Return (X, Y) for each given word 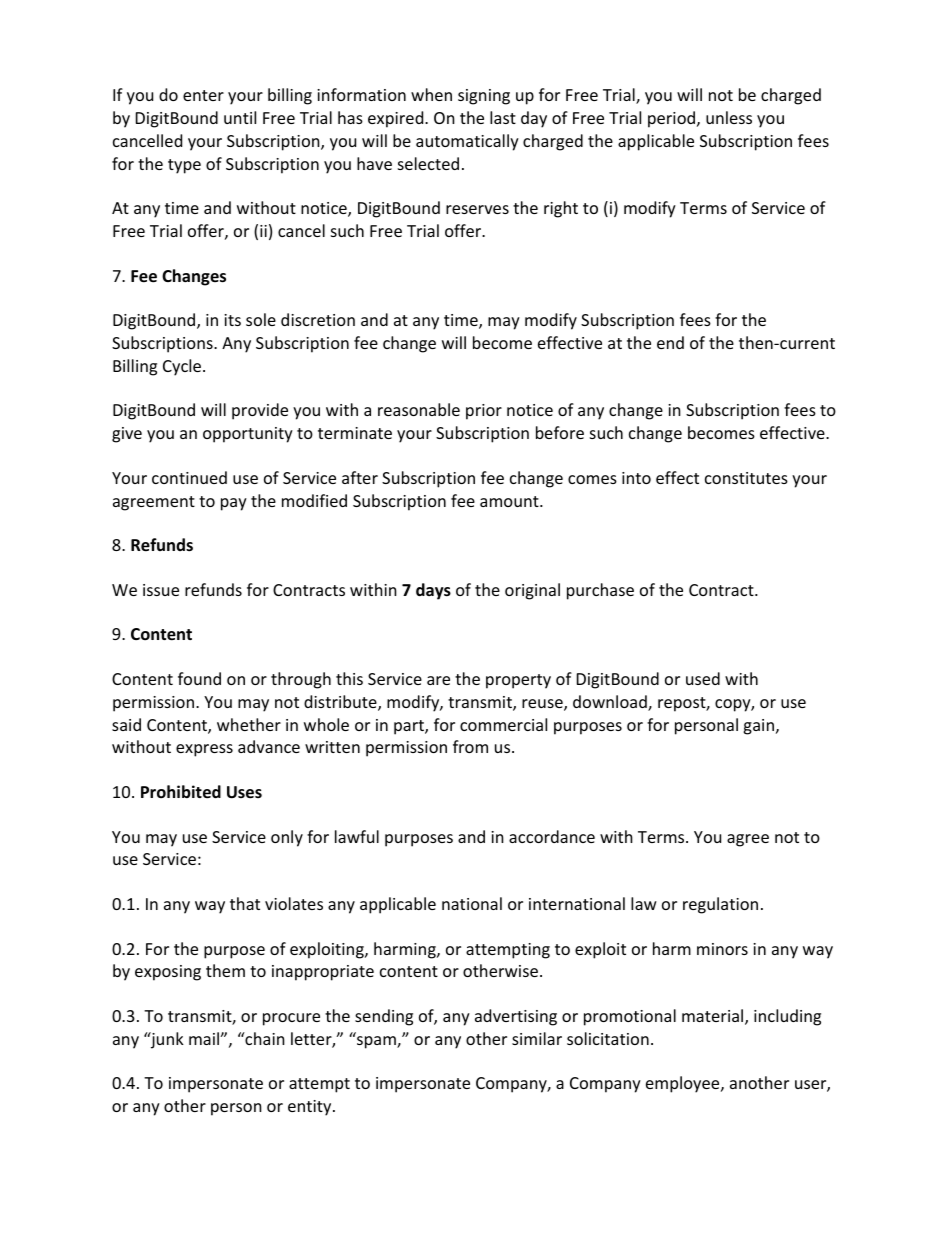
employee (684, 1084)
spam (377, 1042)
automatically (467, 142)
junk (166, 1040)
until (240, 117)
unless (729, 117)
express (204, 750)
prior (484, 412)
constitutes (746, 478)
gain (758, 727)
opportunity (248, 435)
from (470, 746)
